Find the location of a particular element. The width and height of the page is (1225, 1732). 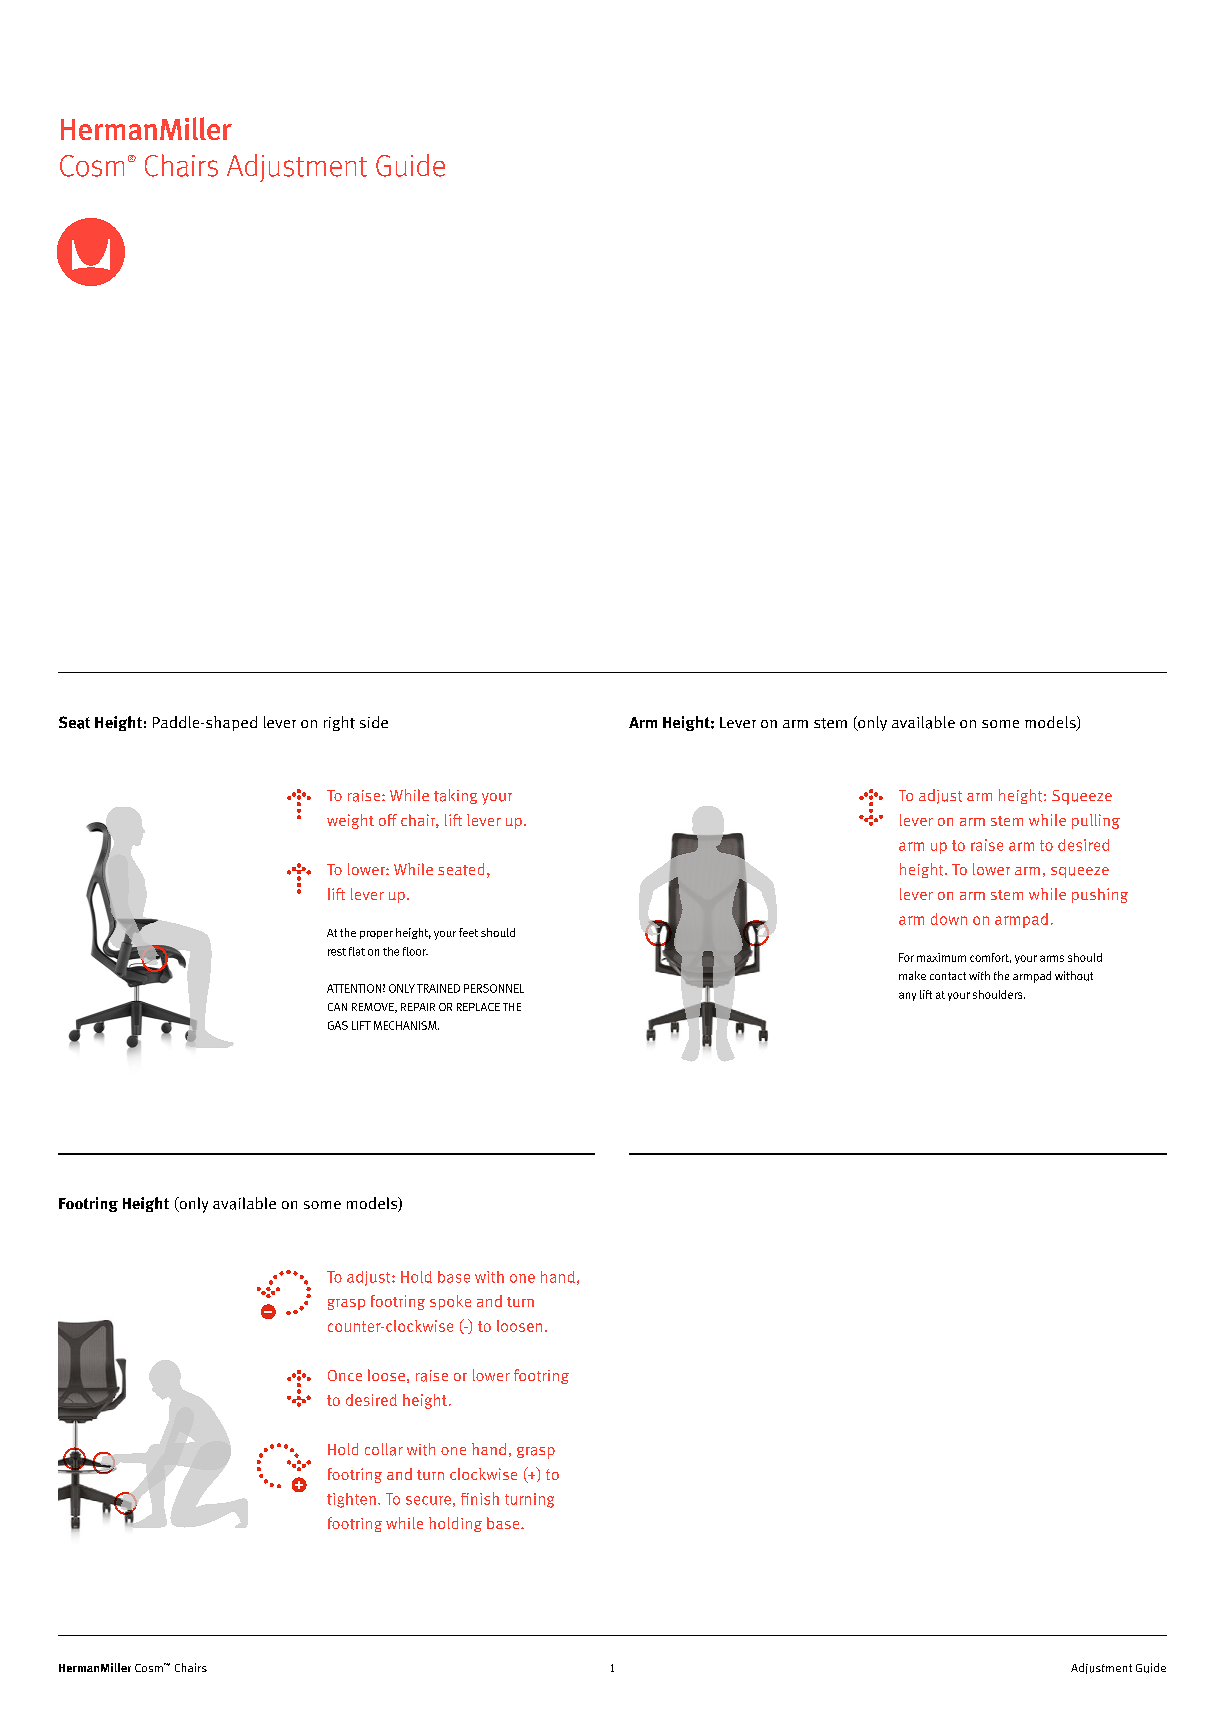

arms is located at coordinates (1052, 958).
